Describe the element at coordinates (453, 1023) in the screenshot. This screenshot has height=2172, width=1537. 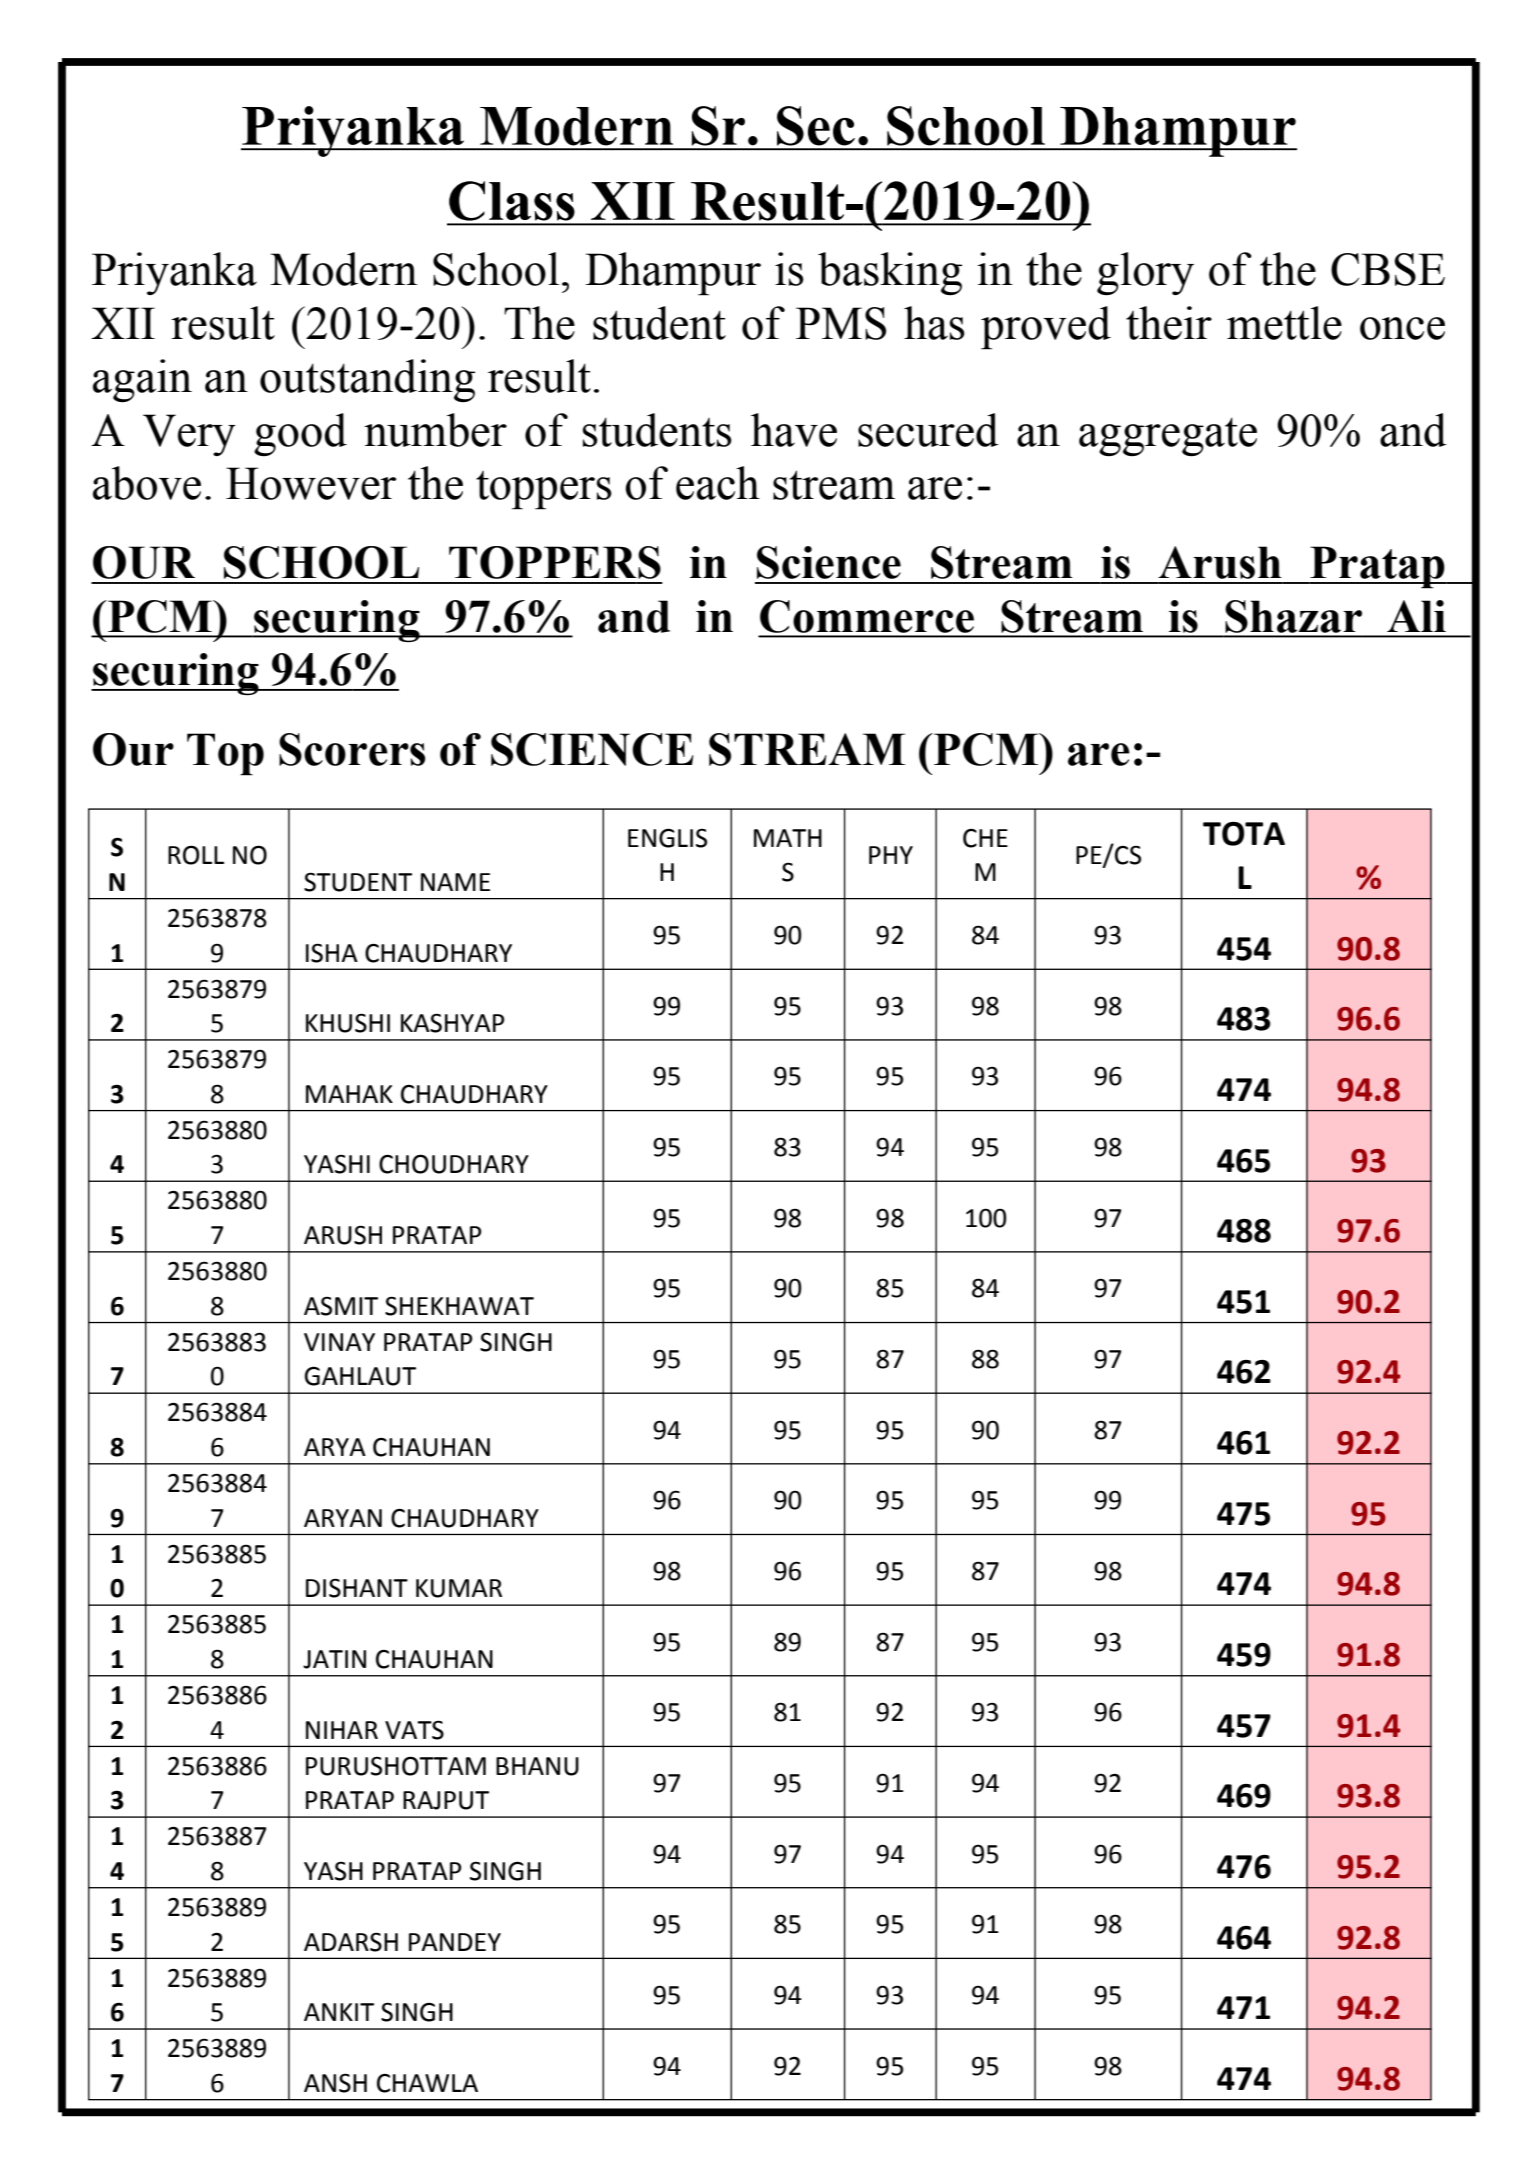
I see `KASHYAP` at that location.
